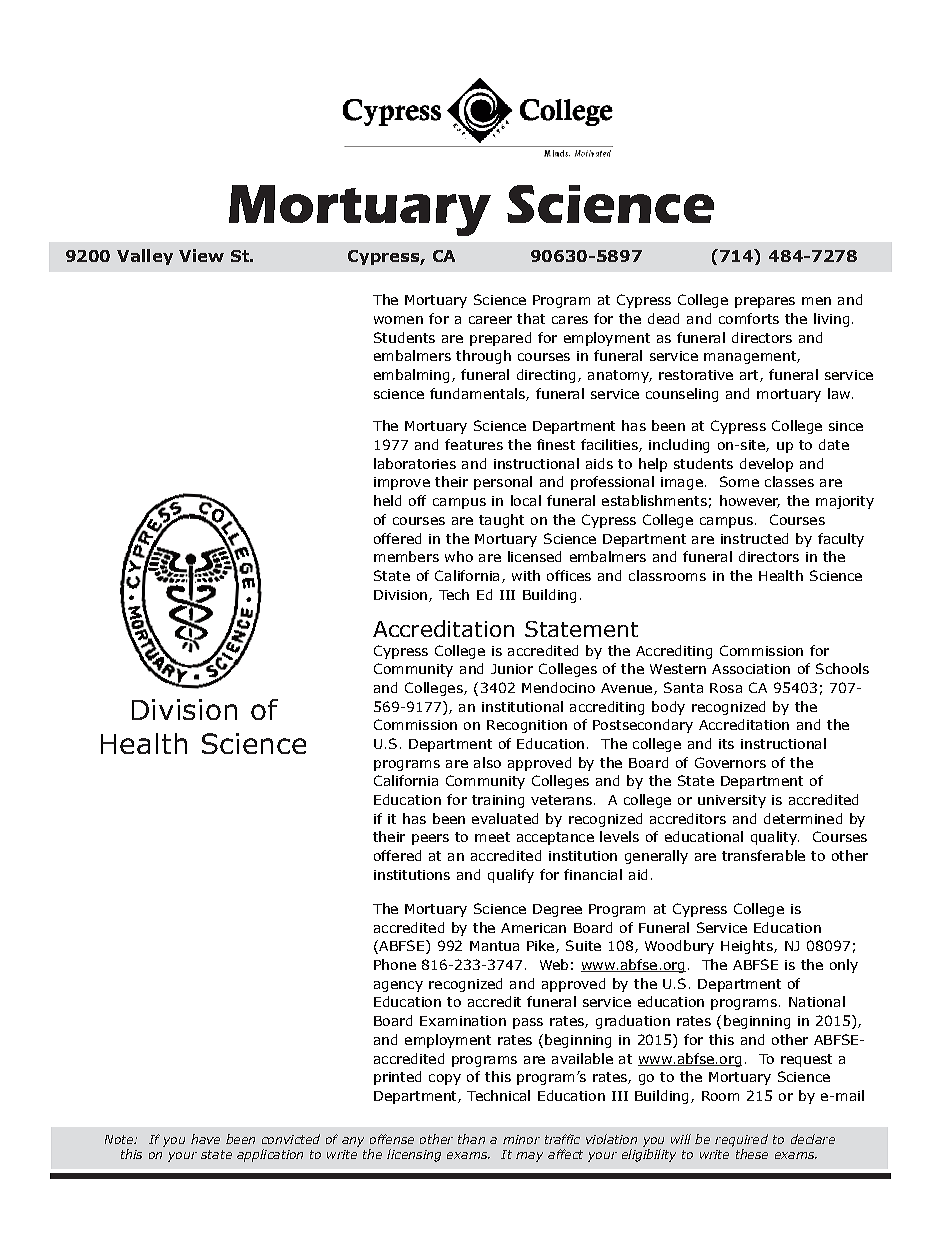 The height and width of the document is (1233, 952). Describe the element at coordinates (205, 1139) in the document. I see `have` at that location.
